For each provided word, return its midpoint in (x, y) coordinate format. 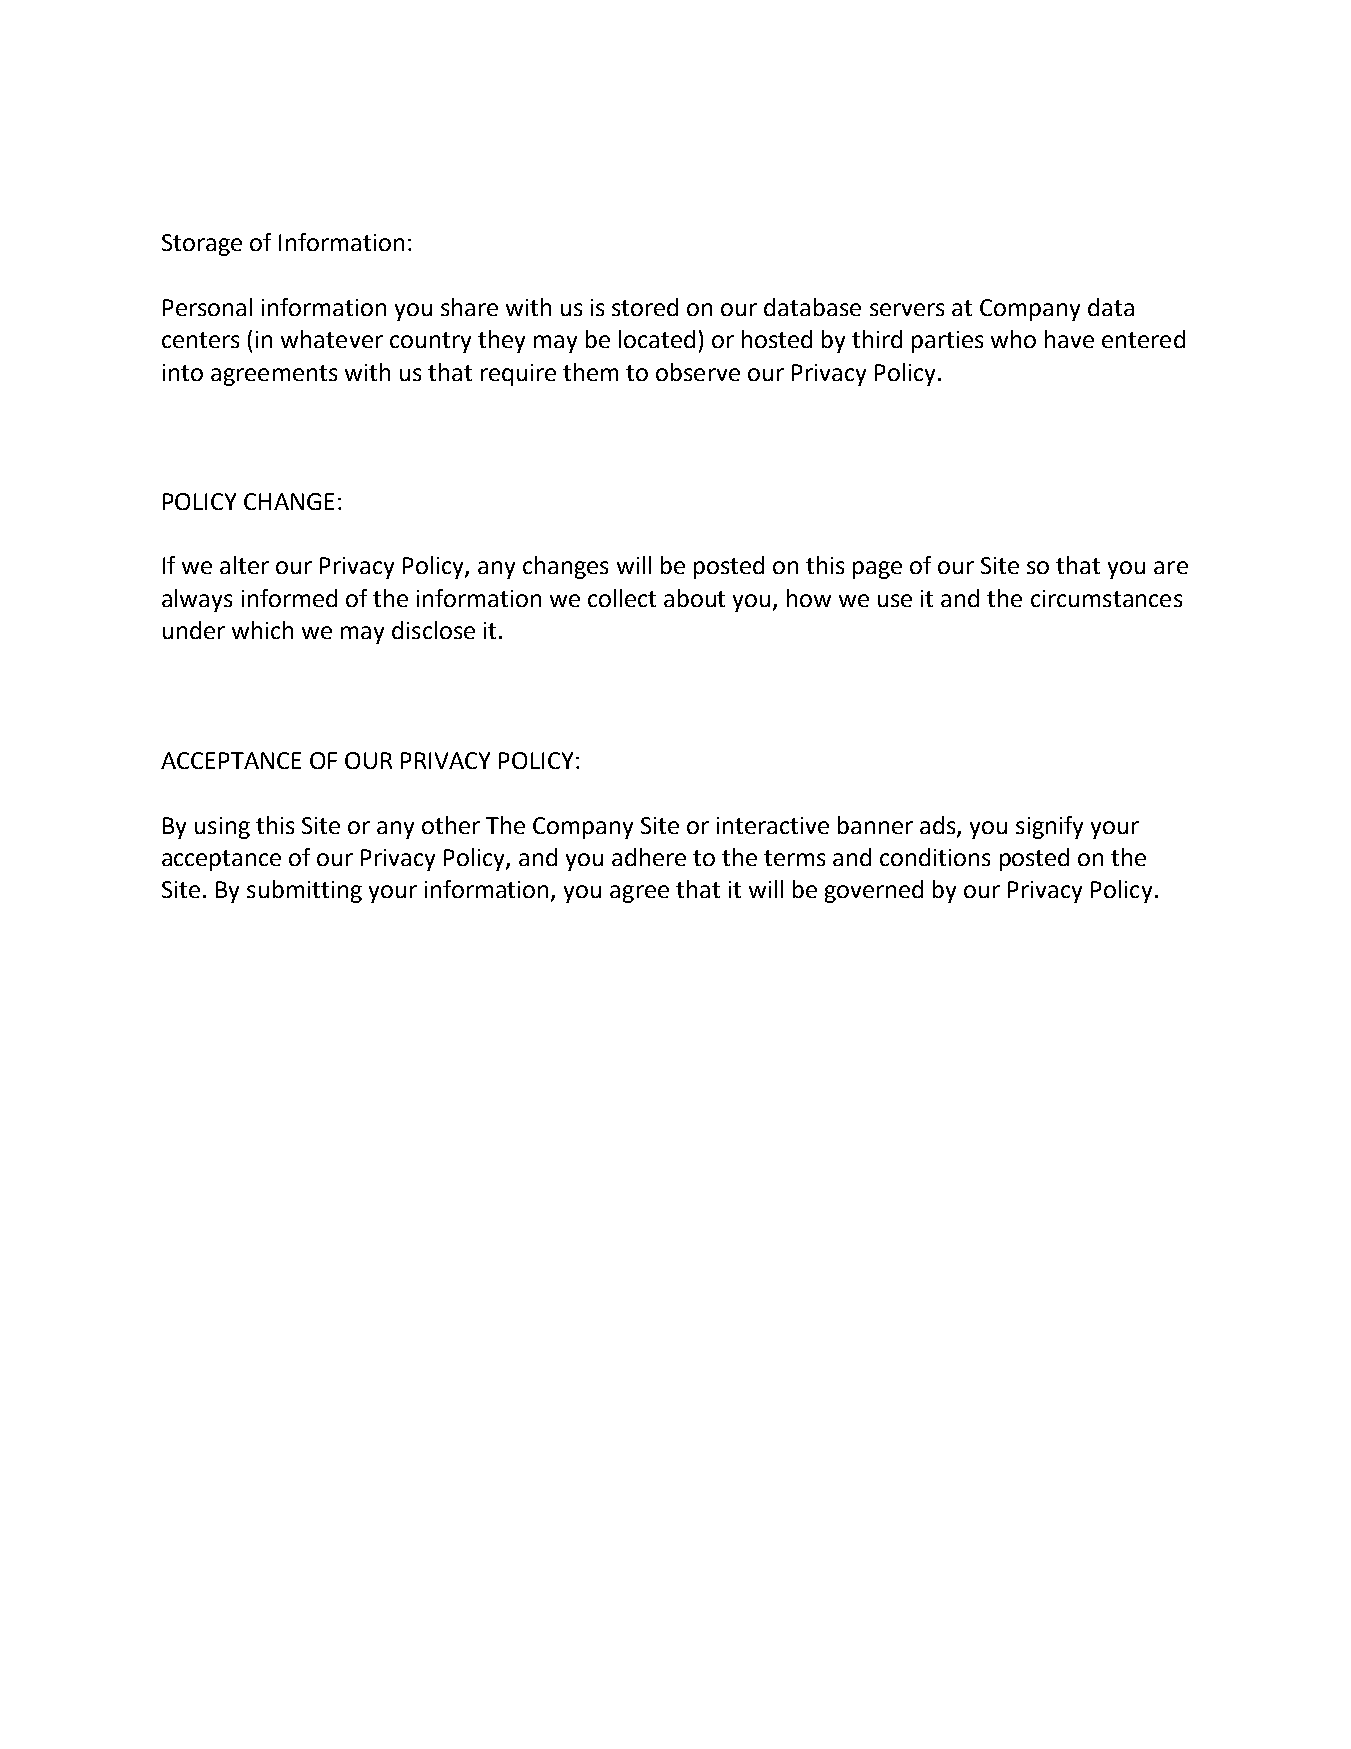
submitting (304, 891)
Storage (202, 245)
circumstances (1106, 598)
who (1013, 339)
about (694, 598)
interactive (773, 825)
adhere (649, 857)
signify (1049, 827)
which (262, 630)
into (183, 372)
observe (698, 372)
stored (645, 307)
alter (244, 565)
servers (907, 309)
